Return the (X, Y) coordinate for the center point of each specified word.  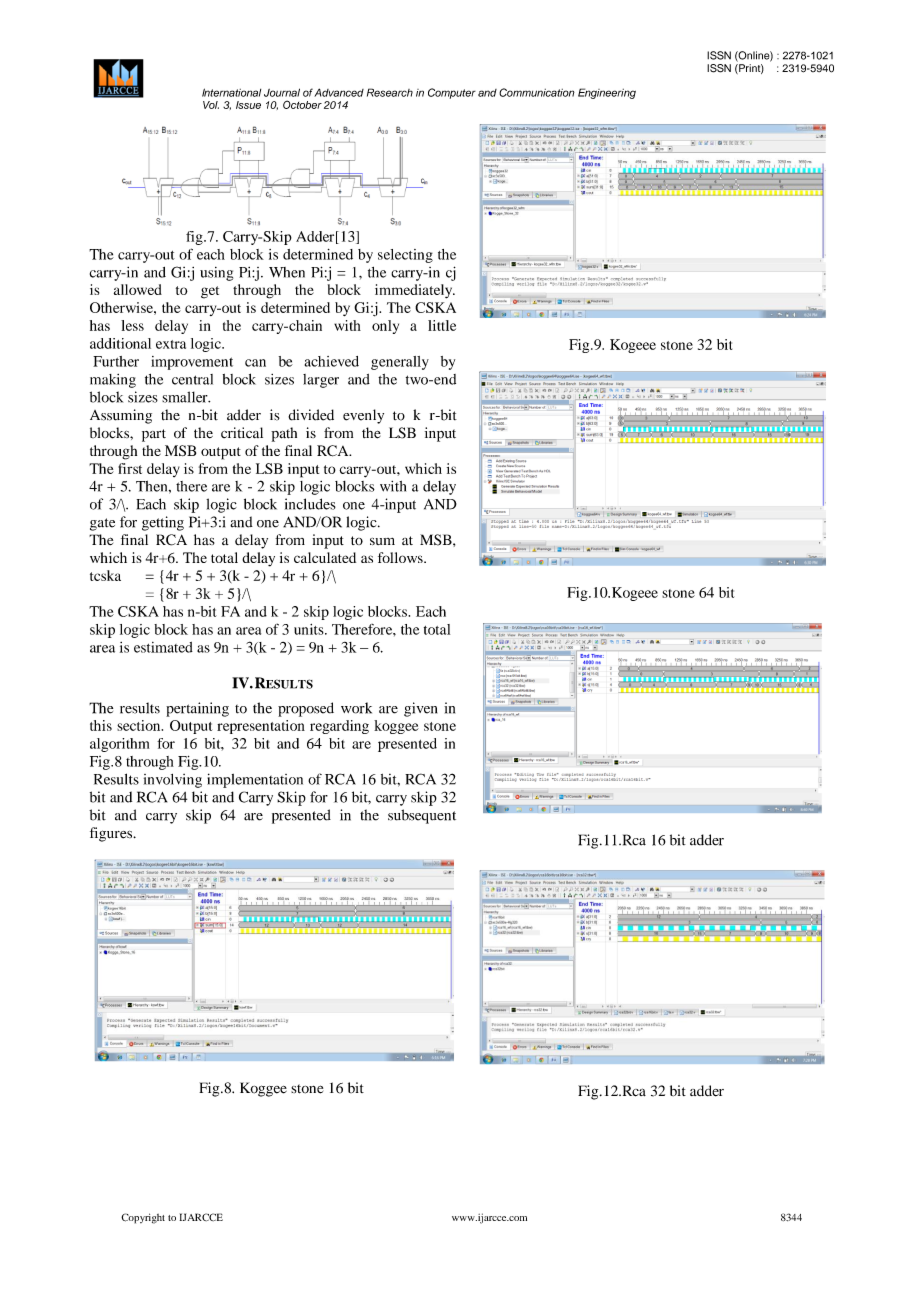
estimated (163, 647)
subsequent (422, 816)
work (356, 708)
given (420, 709)
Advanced (339, 92)
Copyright (143, 1218)
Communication (537, 92)
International (231, 92)
